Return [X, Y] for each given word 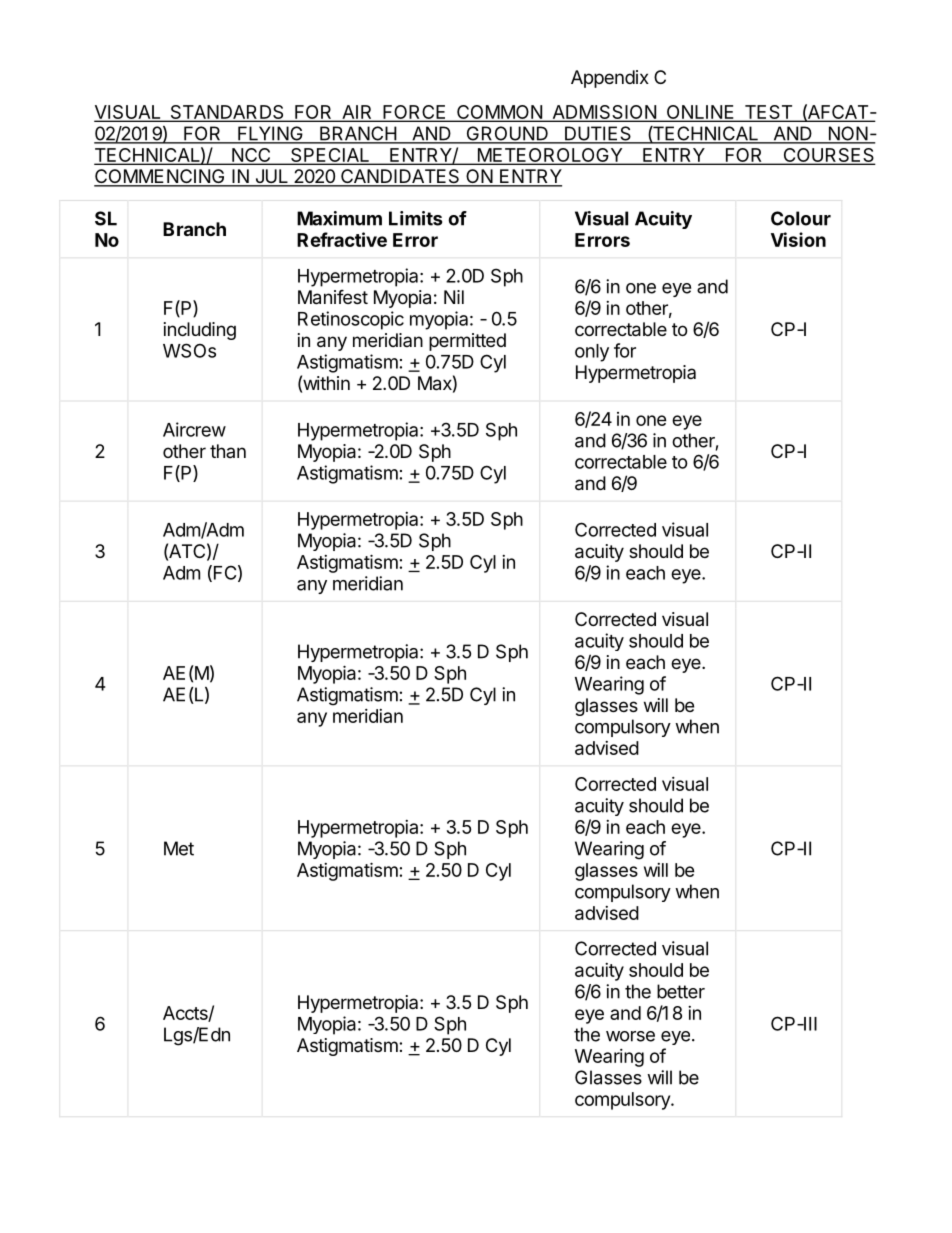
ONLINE [700, 113]
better [681, 991]
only [592, 353]
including [200, 331]
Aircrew [194, 429]
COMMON [499, 113]
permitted [467, 342]
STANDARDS [227, 113]
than [228, 451]
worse [630, 1036]
